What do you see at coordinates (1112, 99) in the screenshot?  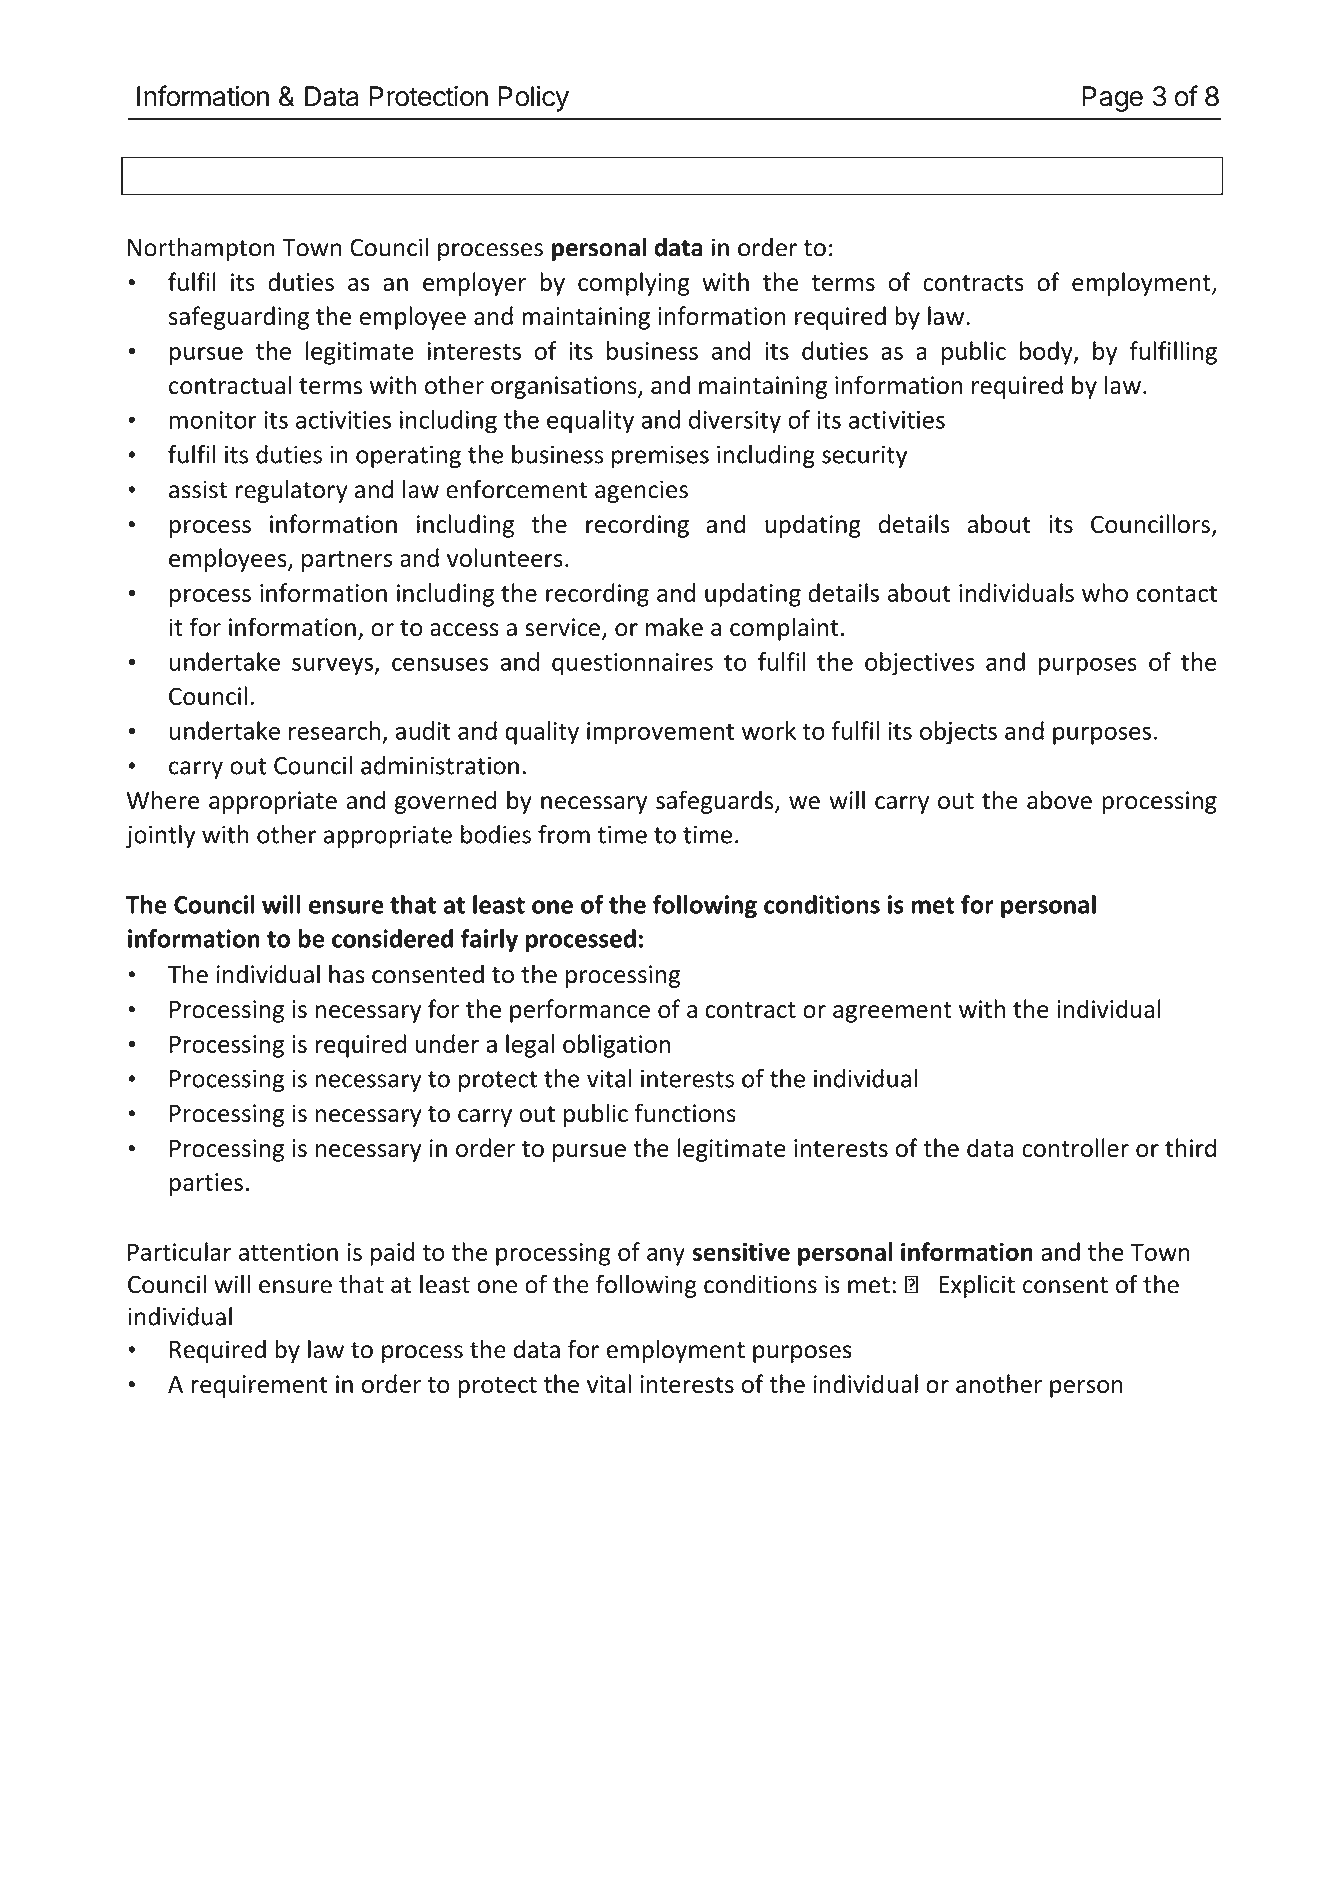 I see `Page` at bounding box center [1112, 99].
